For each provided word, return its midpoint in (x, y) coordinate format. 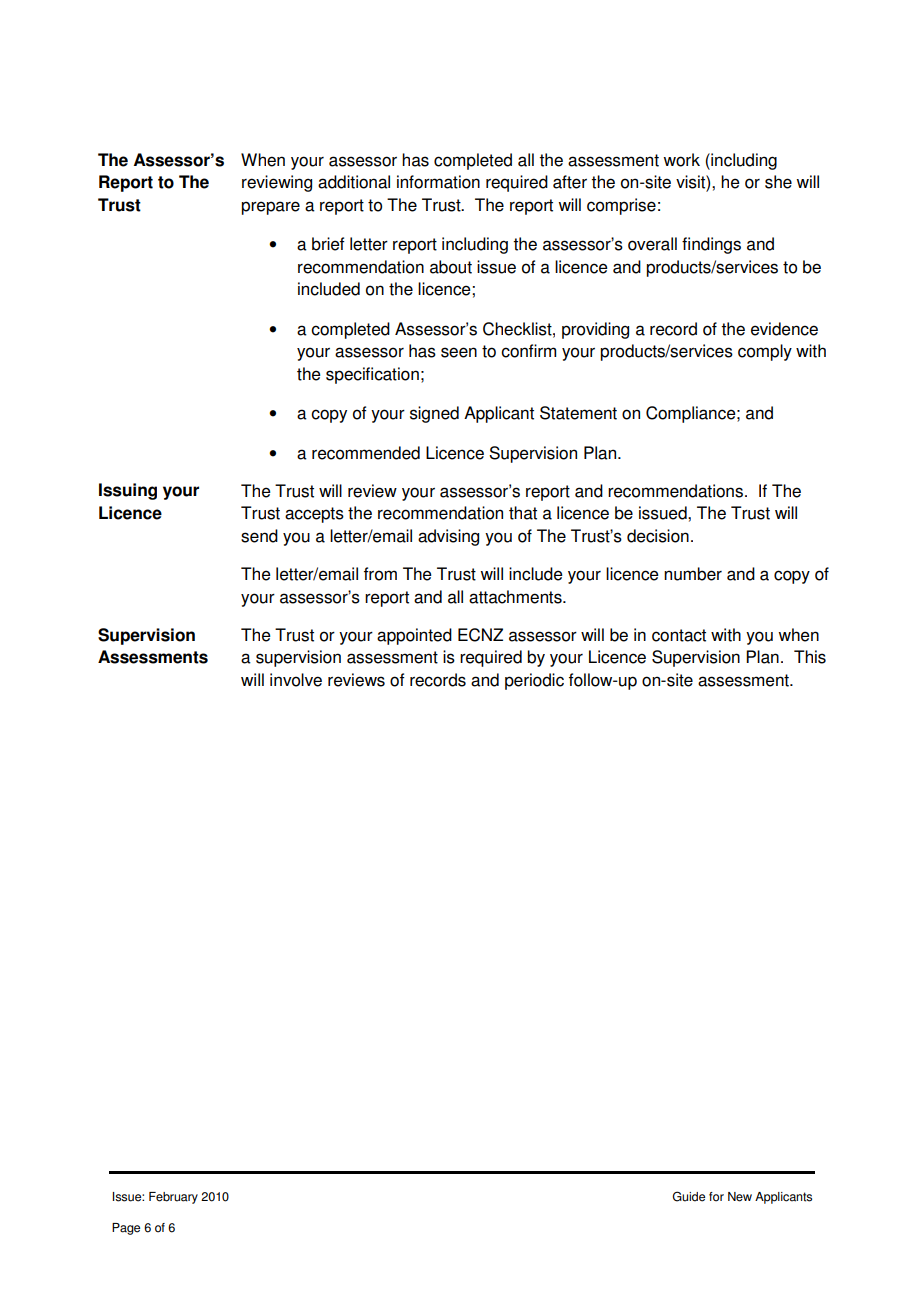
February (173, 1198)
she (778, 182)
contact (679, 635)
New (740, 1197)
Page (126, 1229)
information (438, 182)
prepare (270, 208)
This (810, 657)
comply (765, 352)
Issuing (128, 491)
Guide (688, 1196)
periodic (534, 681)
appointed (414, 636)
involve (296, 680)
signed (434, 414)
